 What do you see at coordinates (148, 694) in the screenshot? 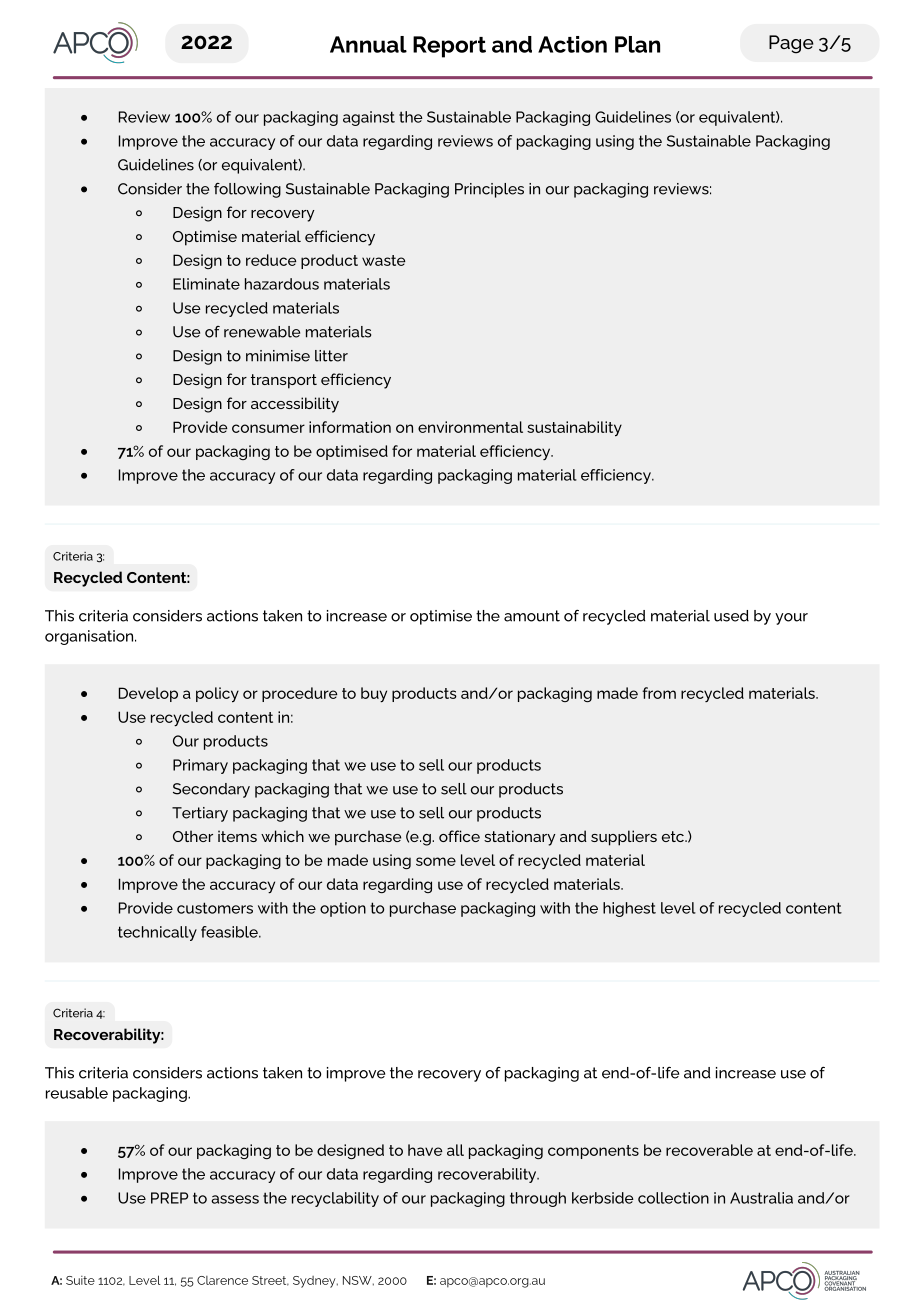
I see `Develop` at bounding box center [148, 694].
